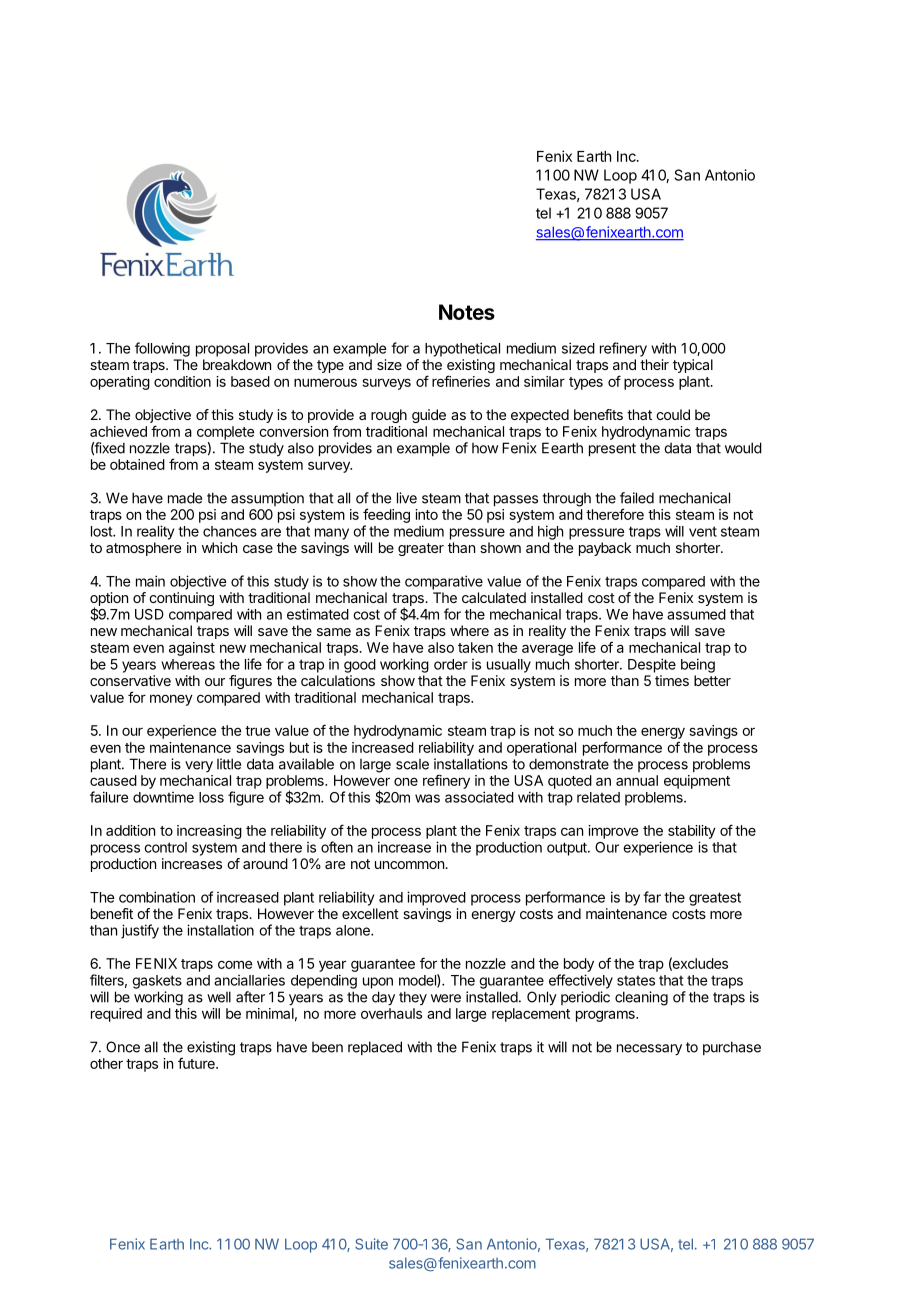  Describe the element at coordinates (652, 897) in the document. I see `far` at that location.
